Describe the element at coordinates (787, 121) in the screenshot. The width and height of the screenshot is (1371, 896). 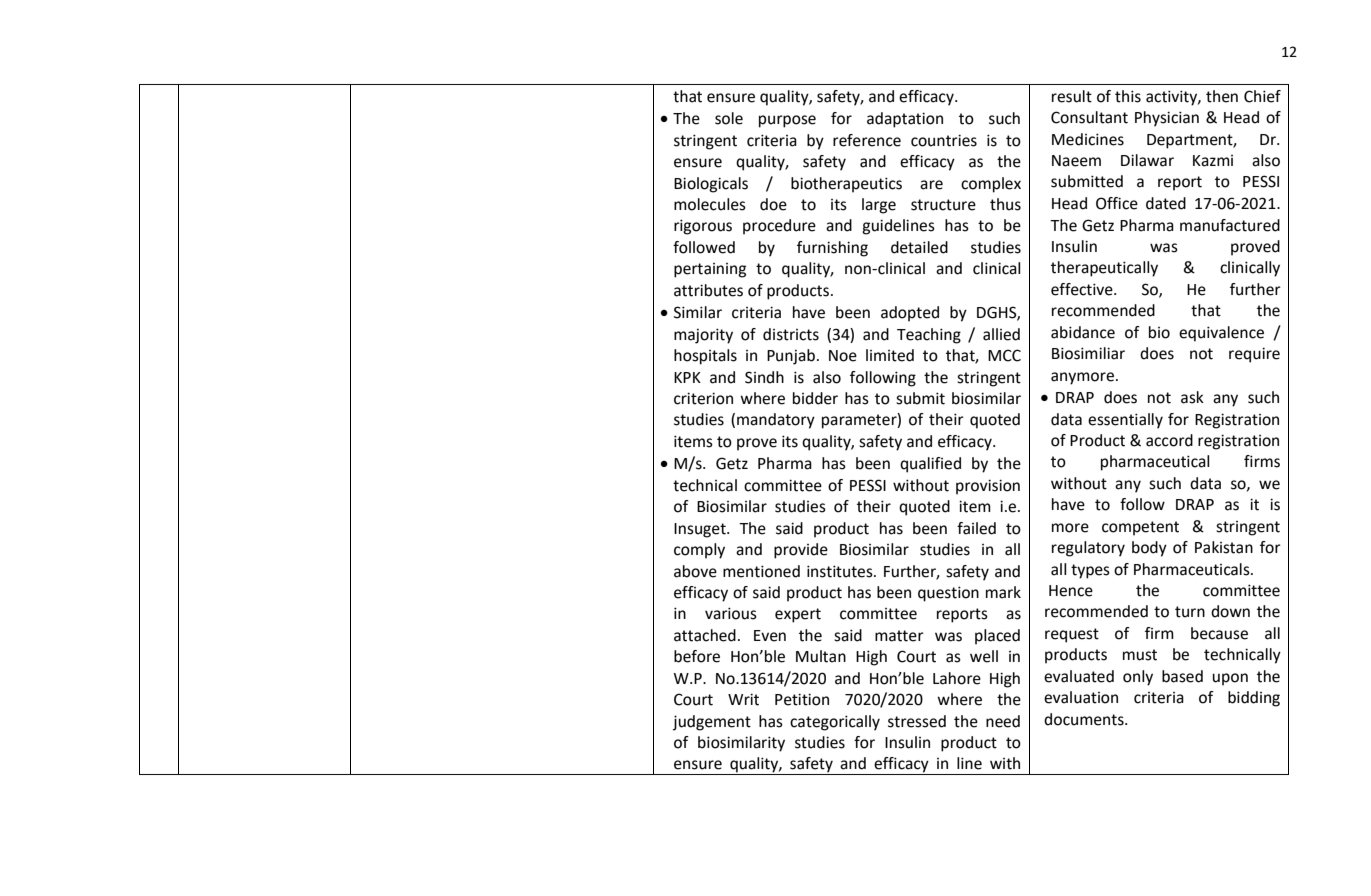
I see `purpose` at that location.
